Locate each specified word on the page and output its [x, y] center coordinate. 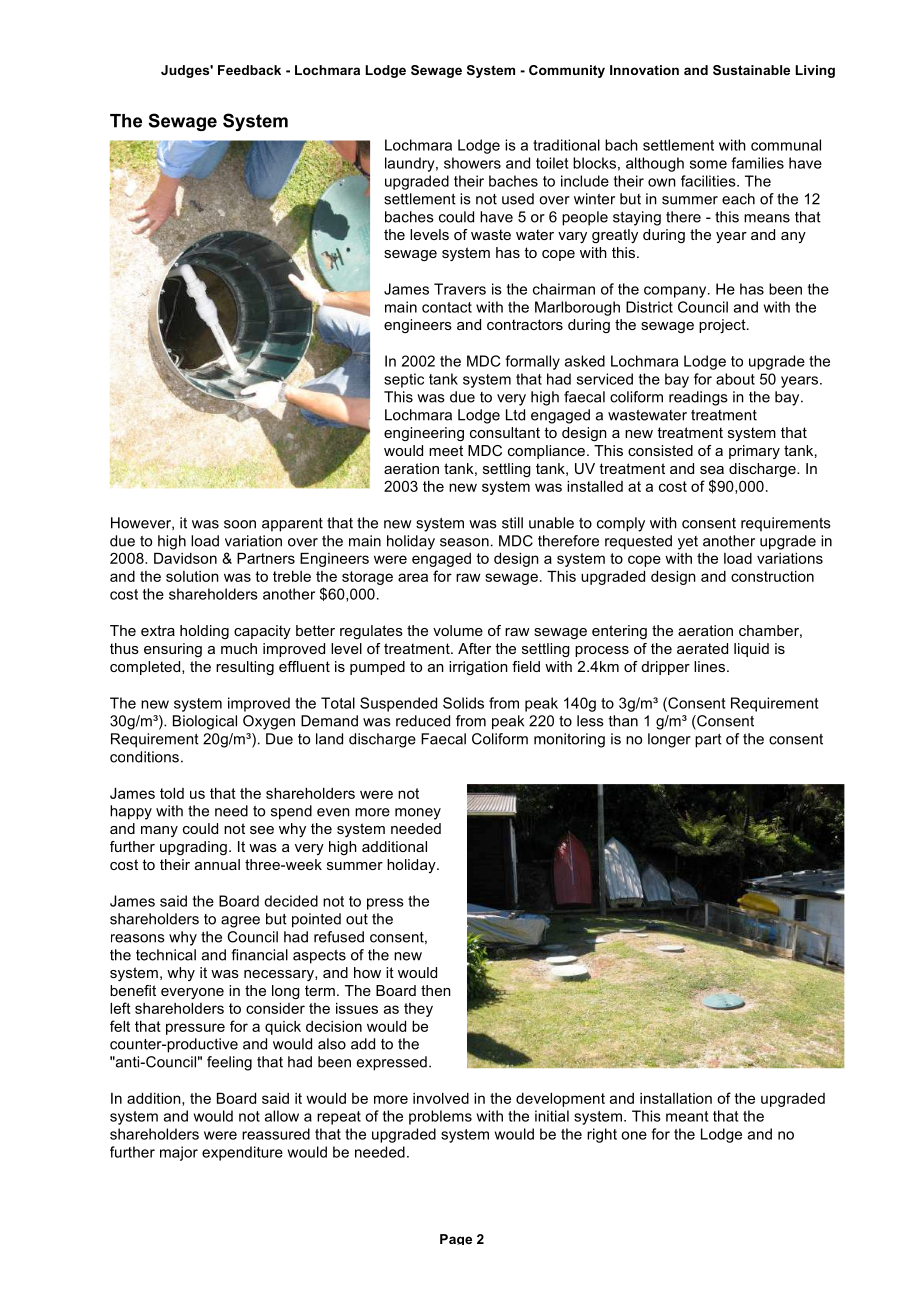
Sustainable [751, 70]
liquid [751, 650]
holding [204, 632]
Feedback [249, 70]
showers [472, 163]
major [179, 1153]
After [474, 648]
